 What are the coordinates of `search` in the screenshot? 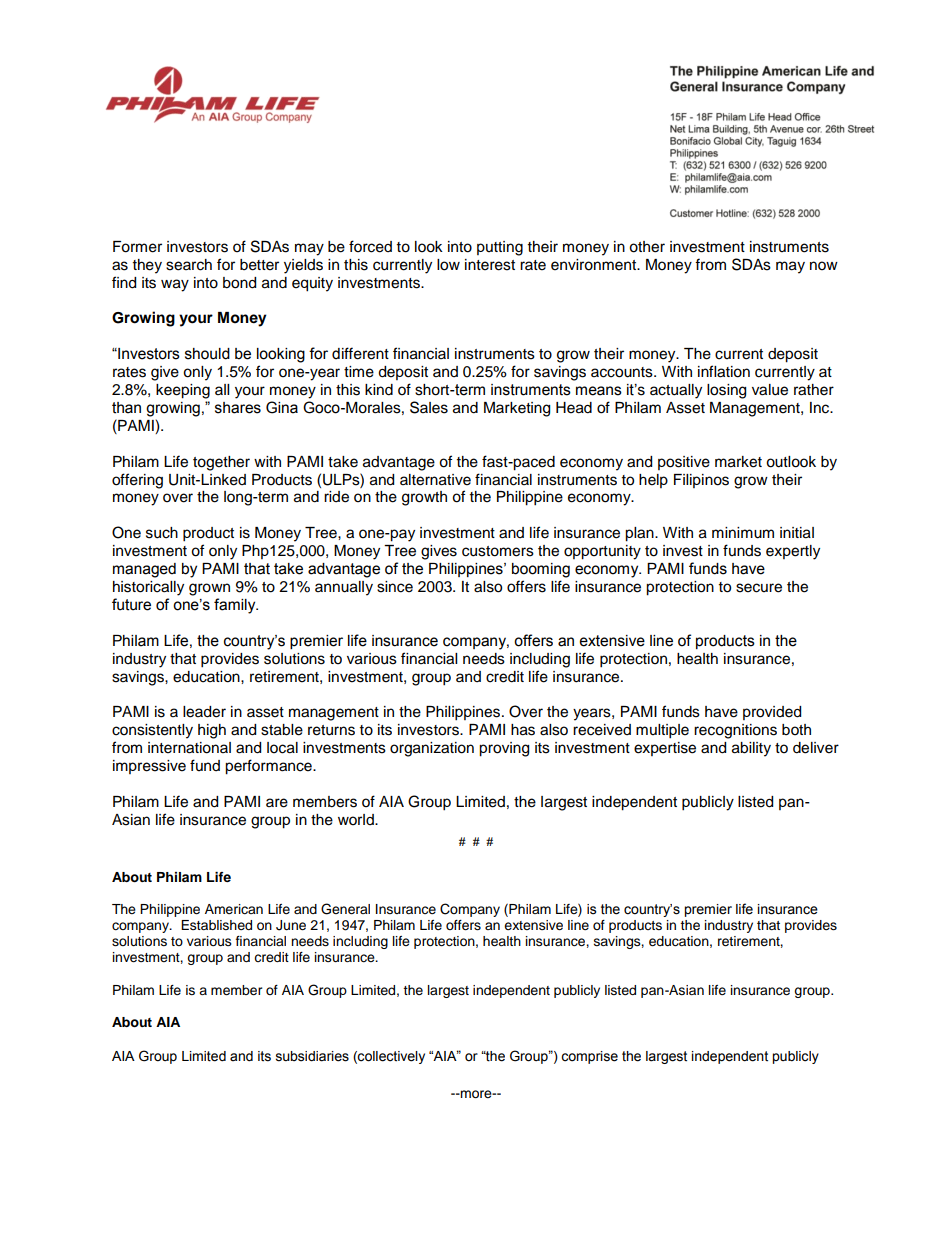 It's located at (189, 265).
